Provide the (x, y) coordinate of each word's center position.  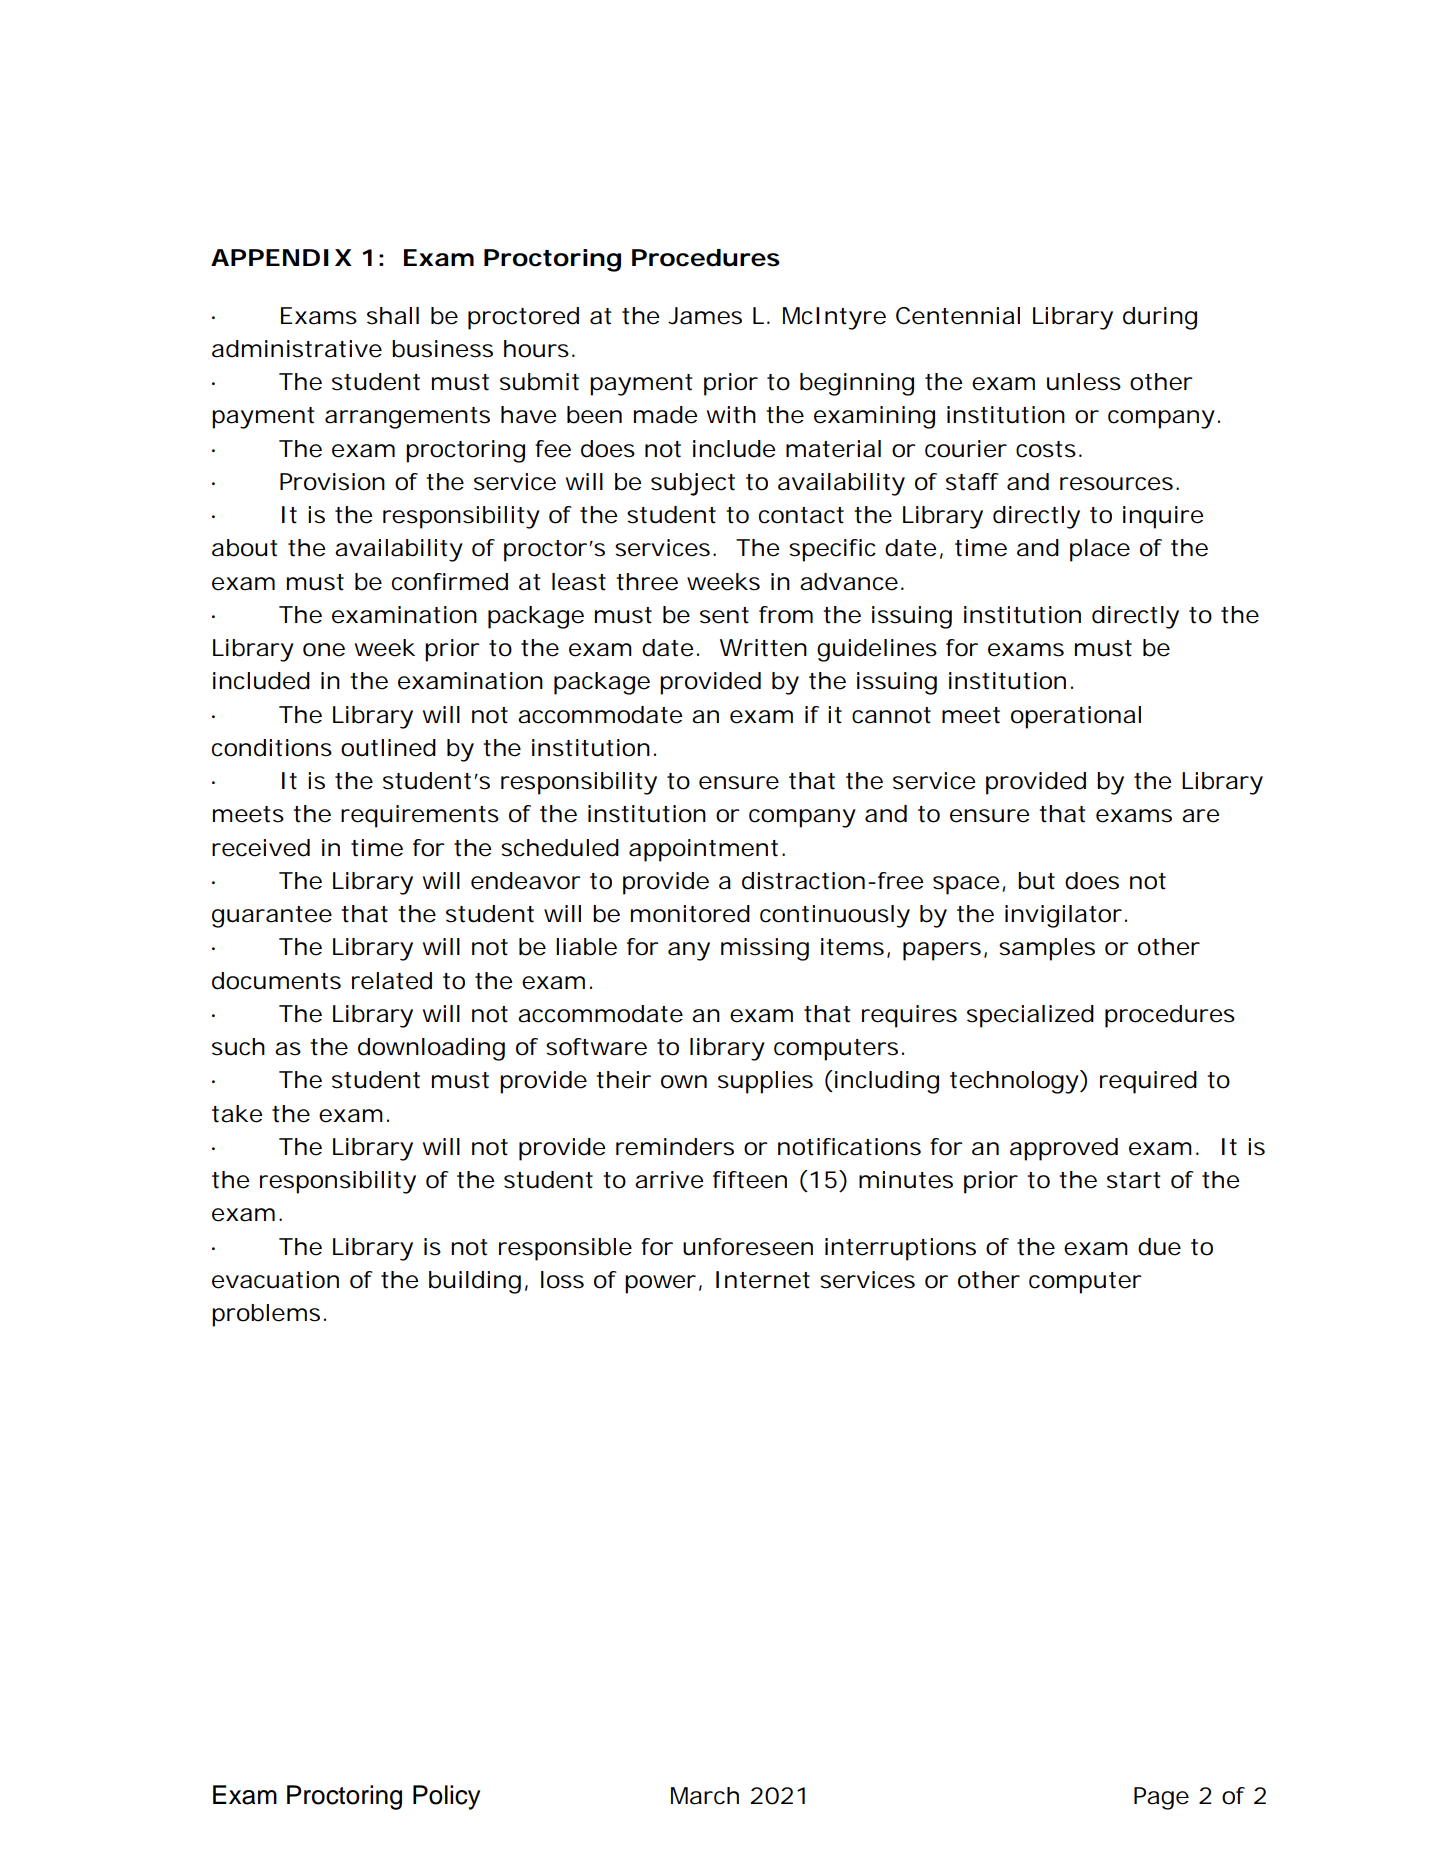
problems (266, 1315)
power (660, 1284)
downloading (431, 1049)
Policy (446, 1797)
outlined (388, 748)
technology (1015, 1082)
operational (1076, 717)
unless (1084, 382)
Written (763, 648)
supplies (765, 1082)
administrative (297, 349)
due (1159, 1247)
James (705, 316)
